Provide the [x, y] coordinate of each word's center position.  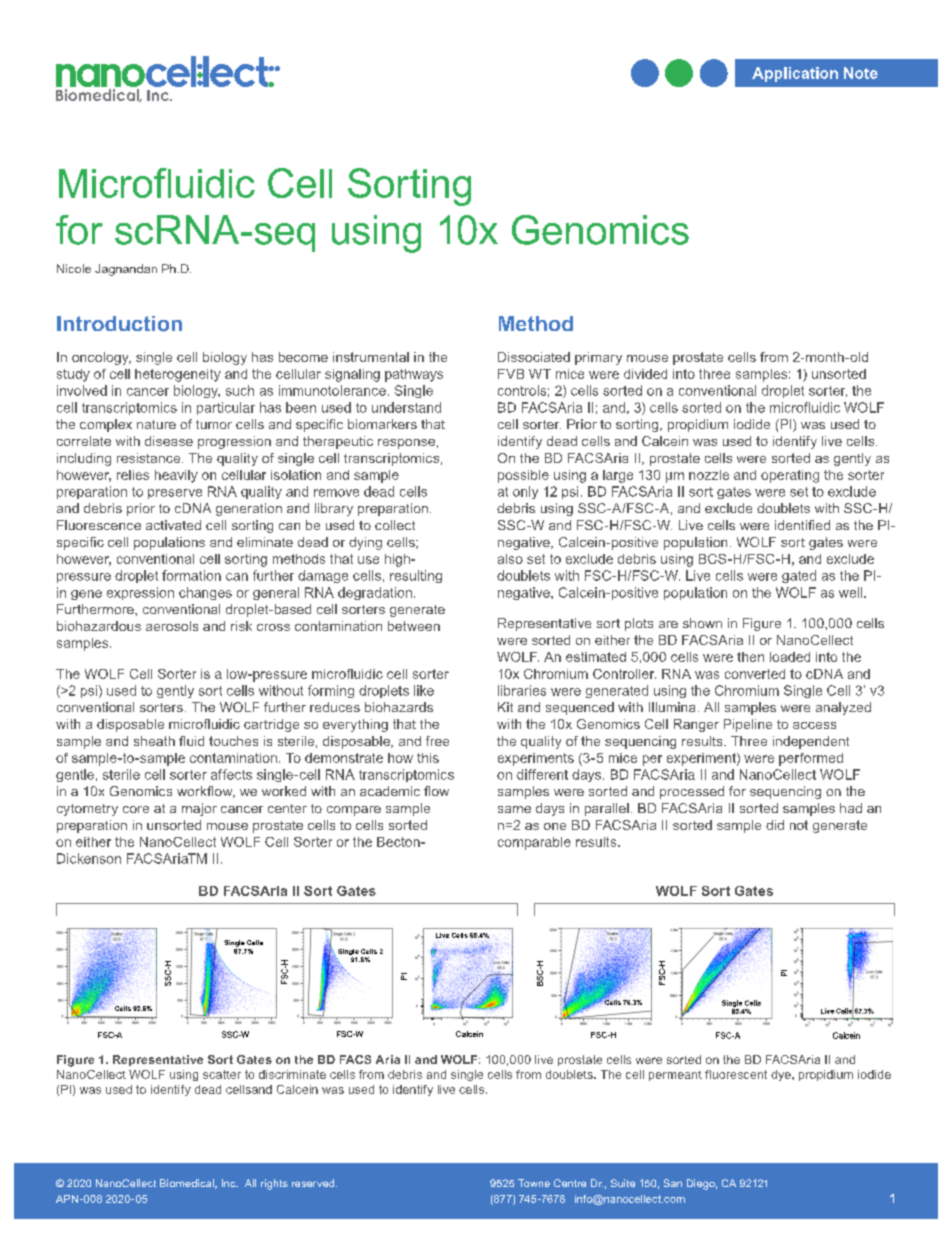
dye [782, 1075]
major [199, 809]
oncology [101, 358]
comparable [534, 843]
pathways [414, 375]
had [851, 808]
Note [861, 73]
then [750, 657]
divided [645, 374]
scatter [222, 1074]
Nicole [74, 268]
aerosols [172, 626]
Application [795, 74]
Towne [534, 1183]
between [414, 626]
